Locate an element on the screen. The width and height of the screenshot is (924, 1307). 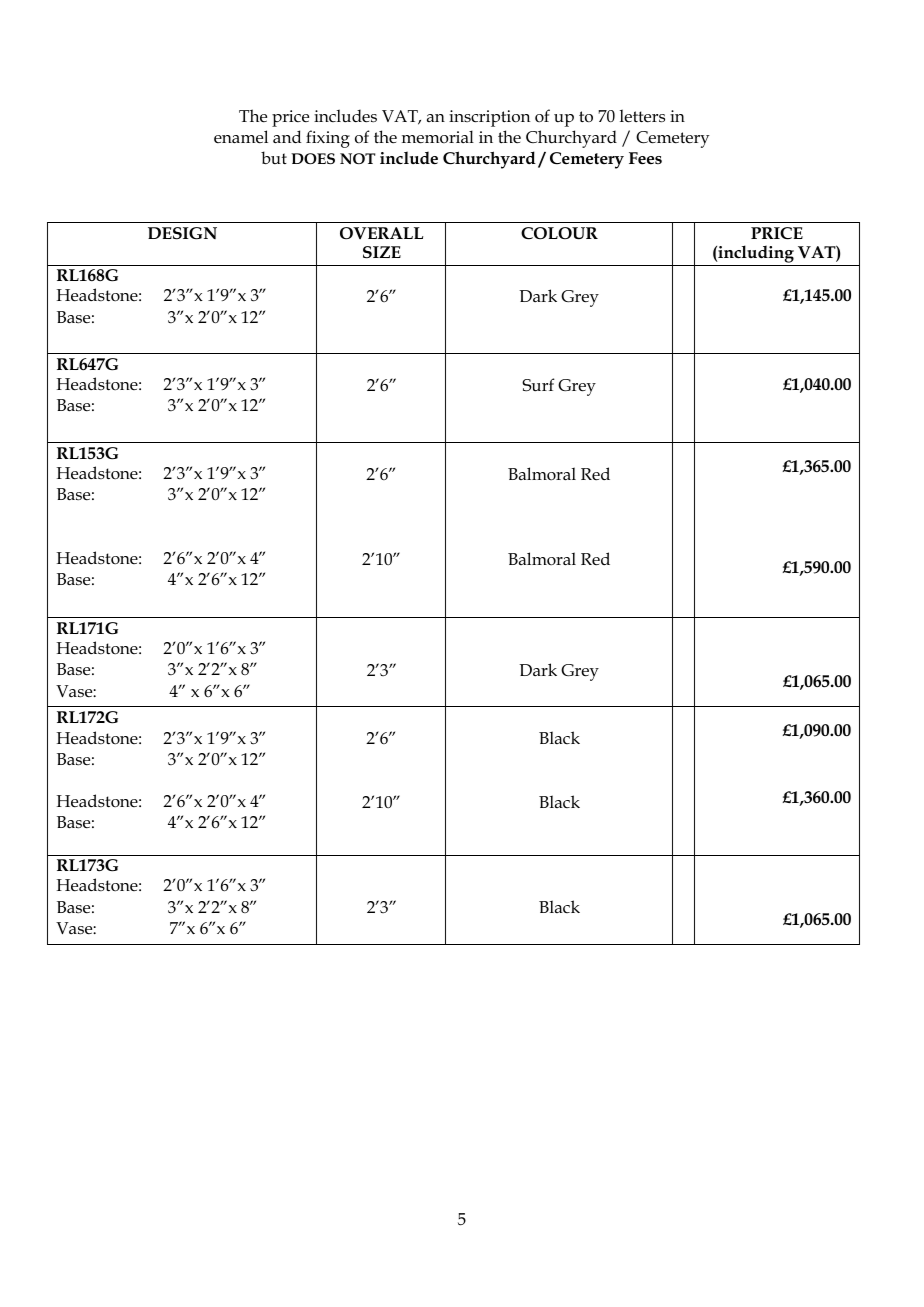
COLOUR is located at coordinates (559, 233).
